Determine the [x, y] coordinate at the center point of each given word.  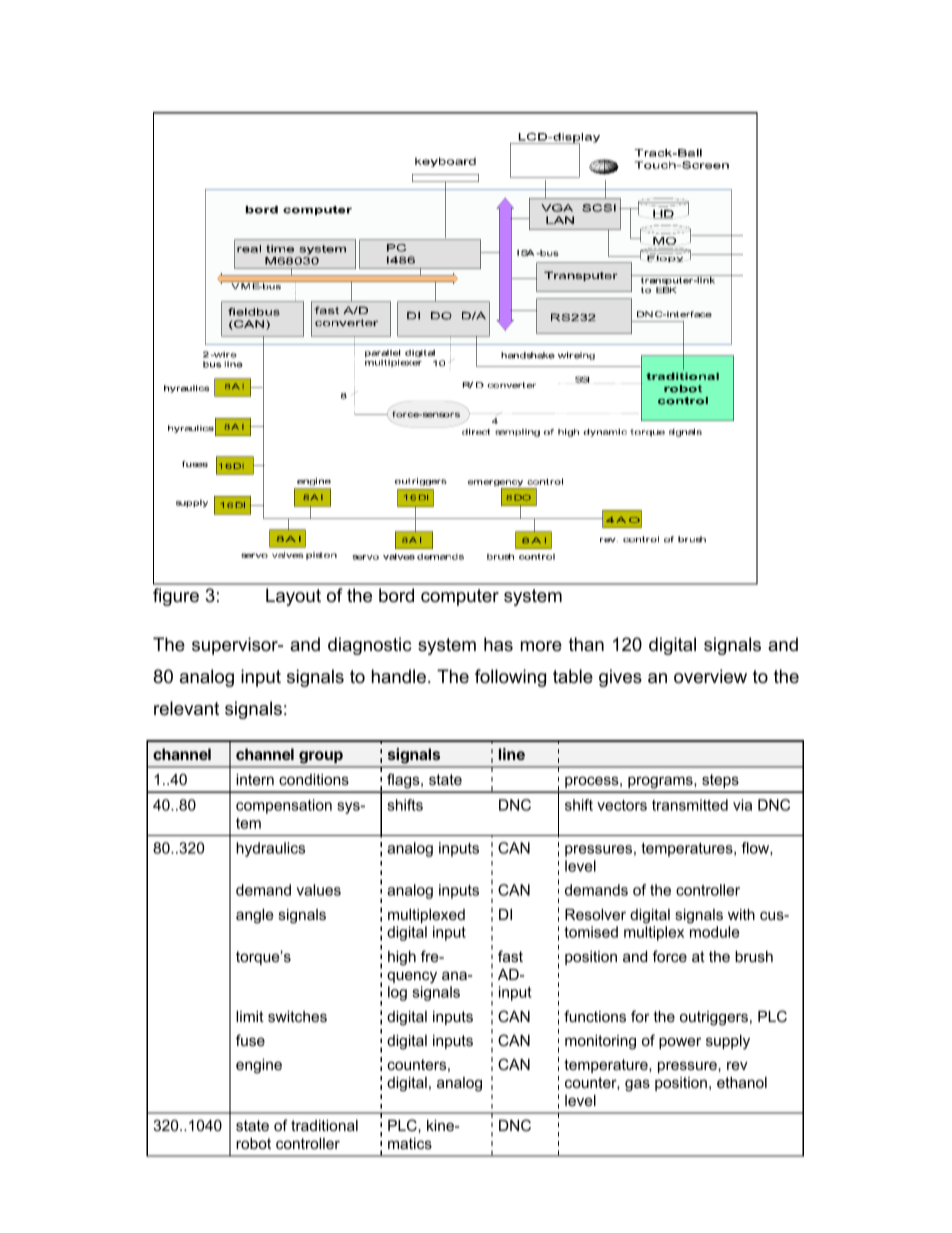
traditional [324, 1125]
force [669, 956]
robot [253, 1143]
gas [637, 1085]
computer [460, 597]
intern [255, 779]
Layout [293, 597]
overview [710, 676]
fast [510, 956]
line [512, 754]
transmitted [690, 805]
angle [255, 916]
